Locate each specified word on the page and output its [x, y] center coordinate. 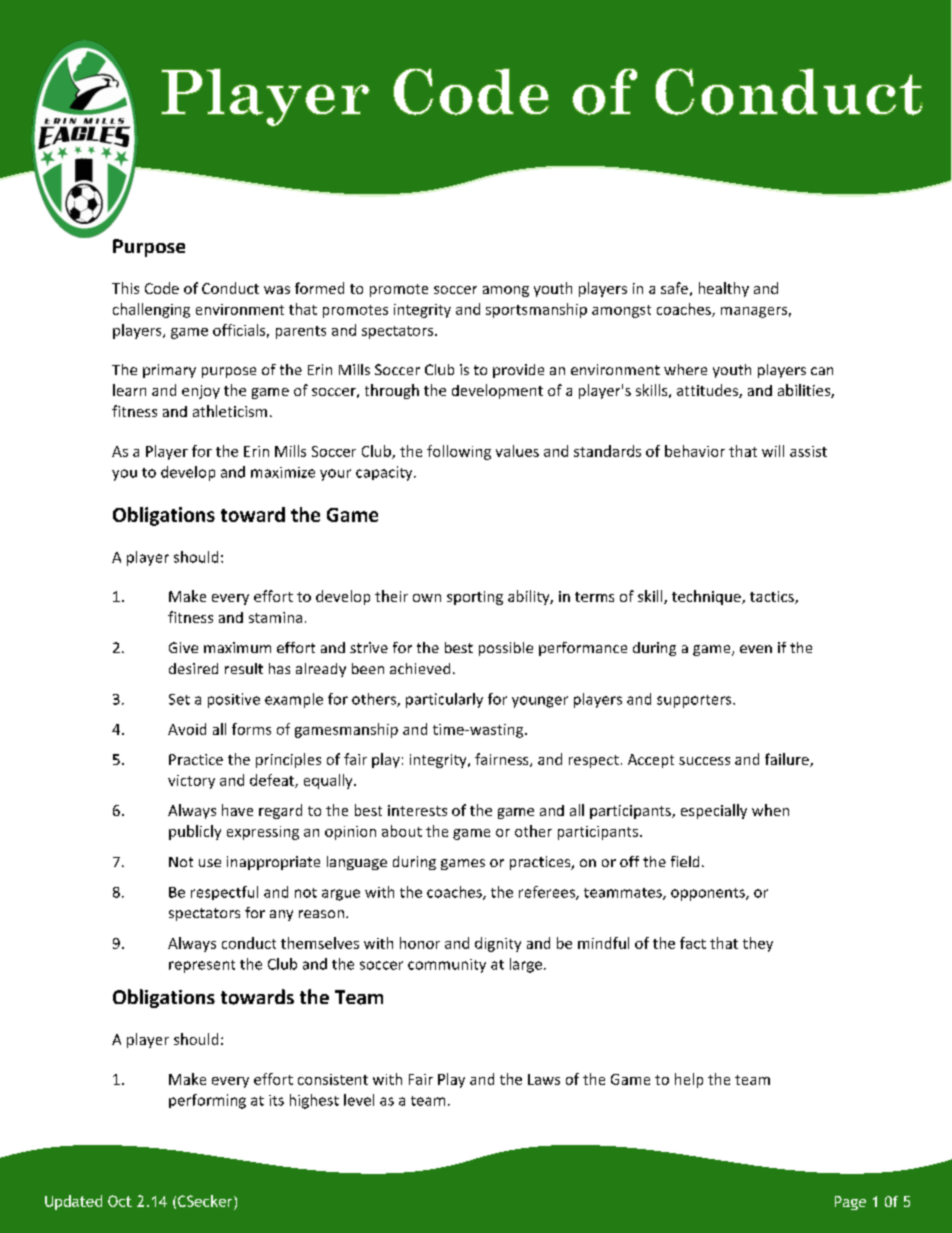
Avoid [187, 729]
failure [788, 760]
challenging [151, 310]
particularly [444, 700]
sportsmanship [536, 310]
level [359, 1100]
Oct [120, 1201]
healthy [724, 289]
